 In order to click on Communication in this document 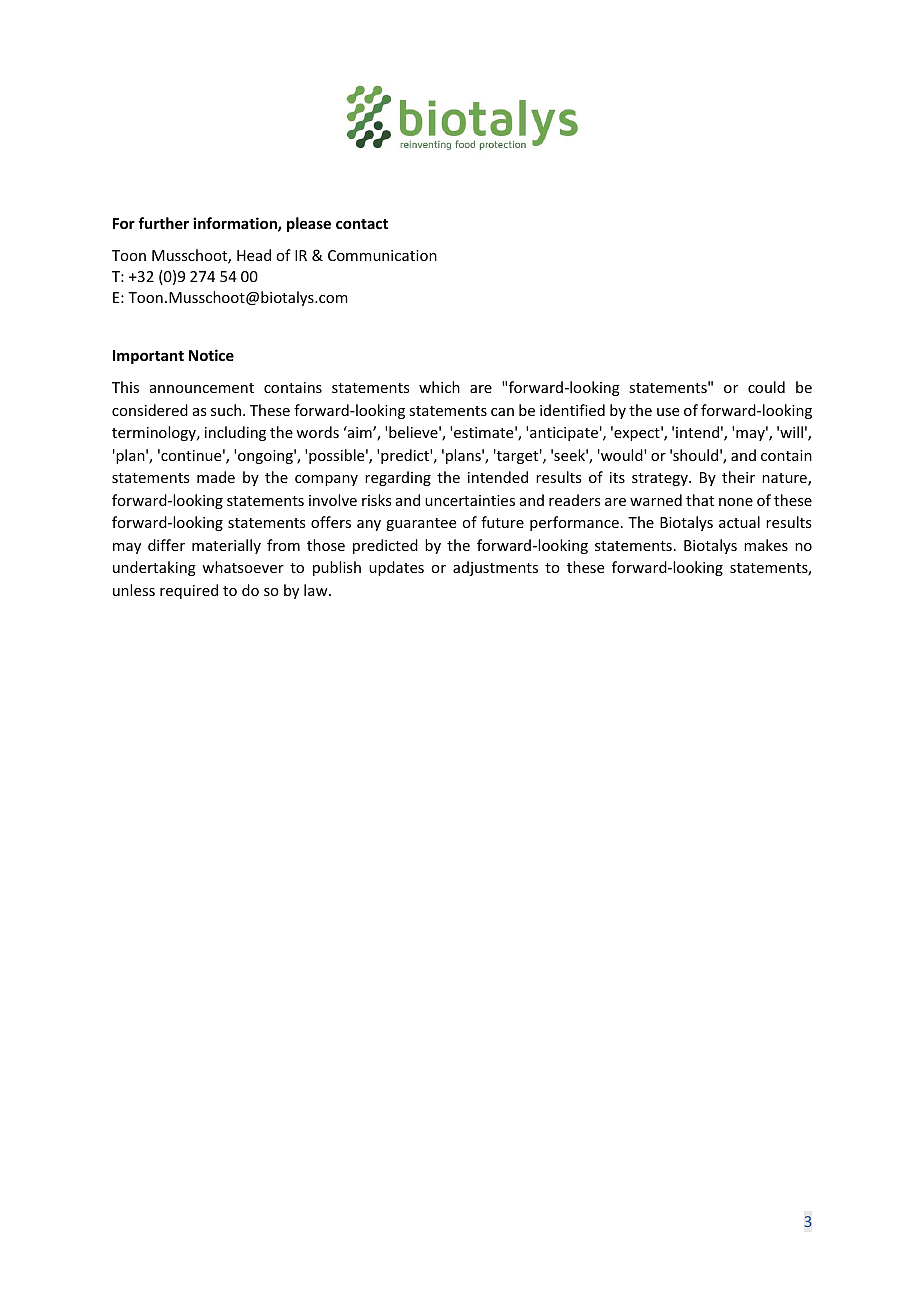, I will do `click(382, 255)`.
